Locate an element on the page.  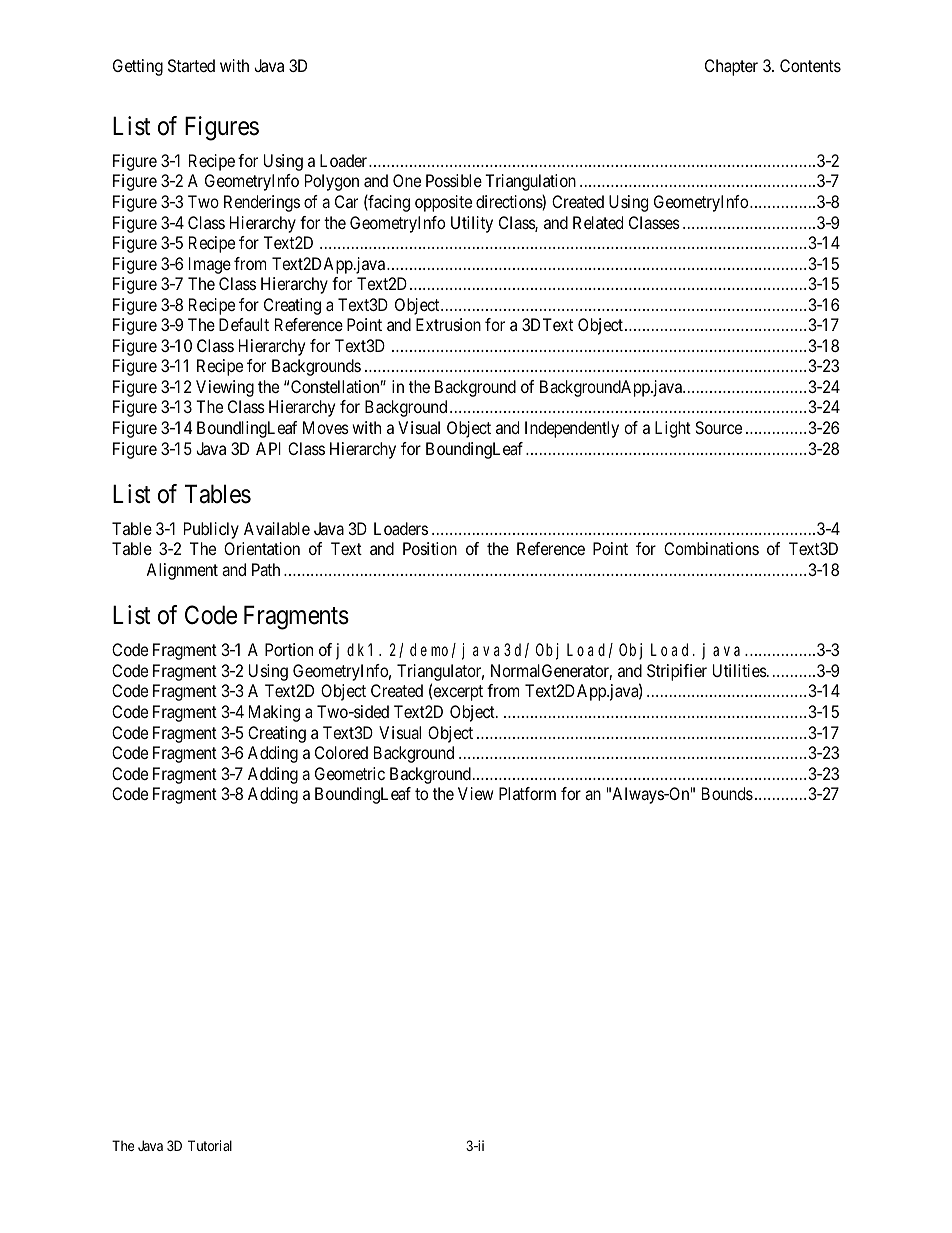
Independently is located at coordinates (572, 429).
